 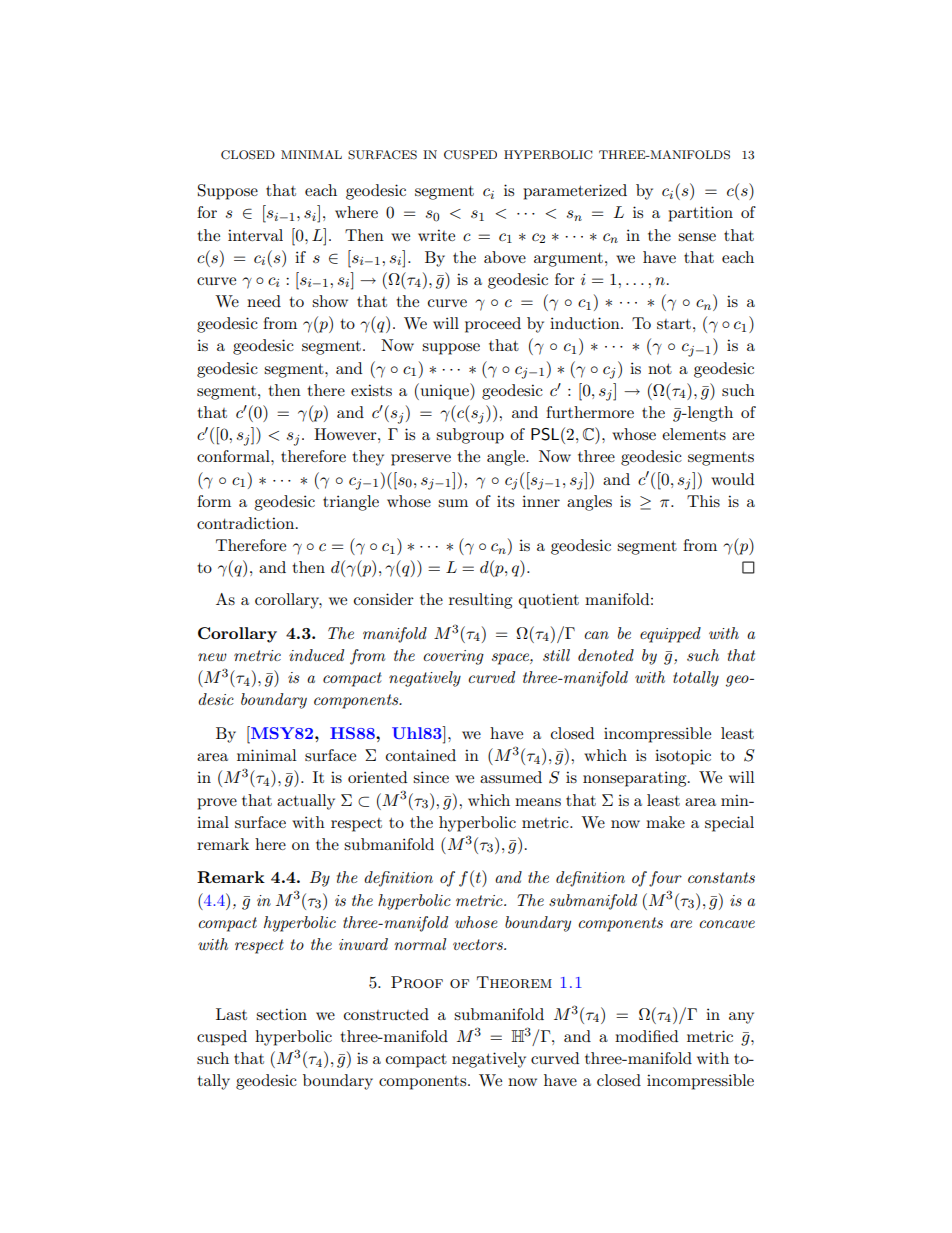 I want to click on section, so click(x=281, y=1014).
